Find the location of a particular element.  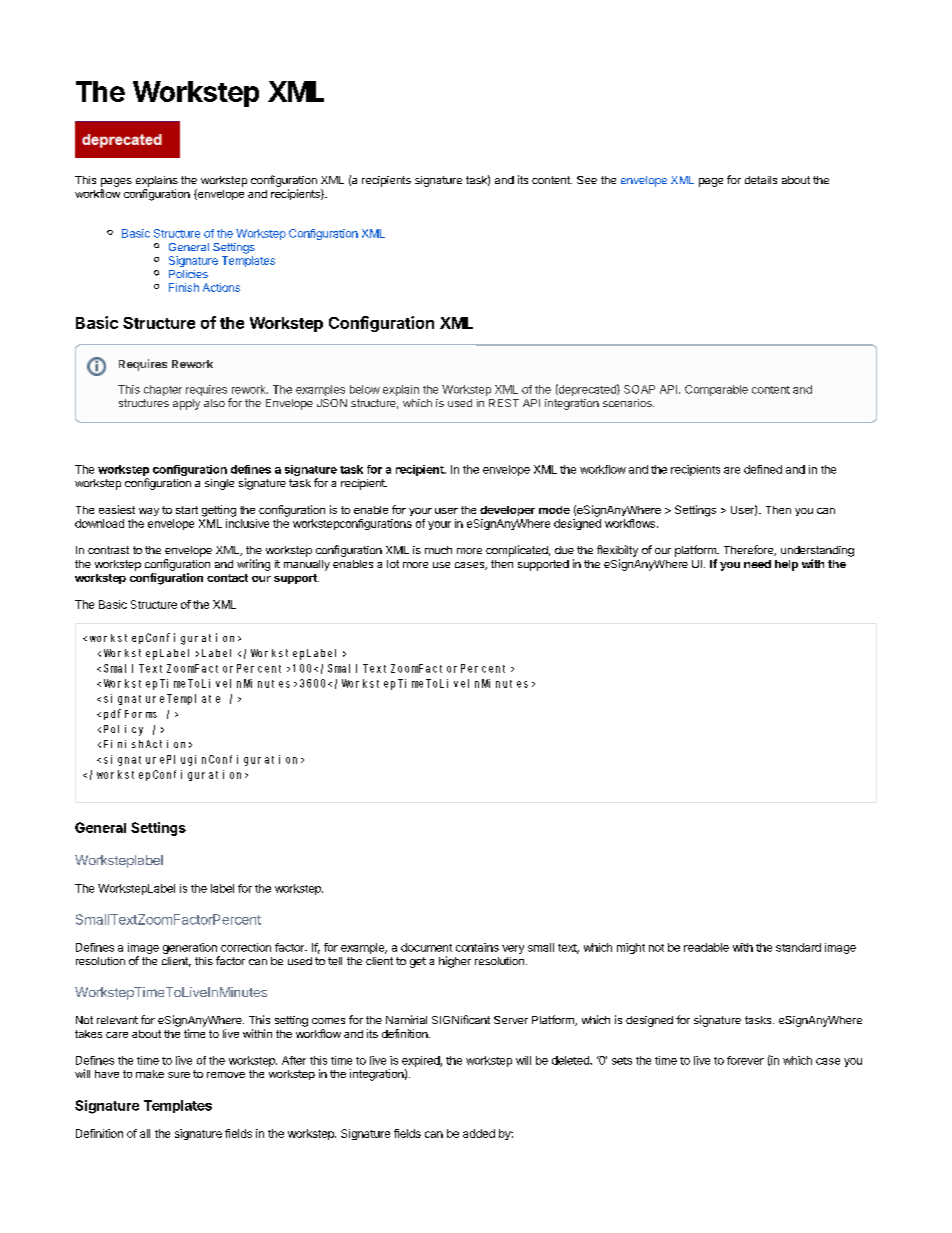

forever is located at coordinates (745, 1060).
